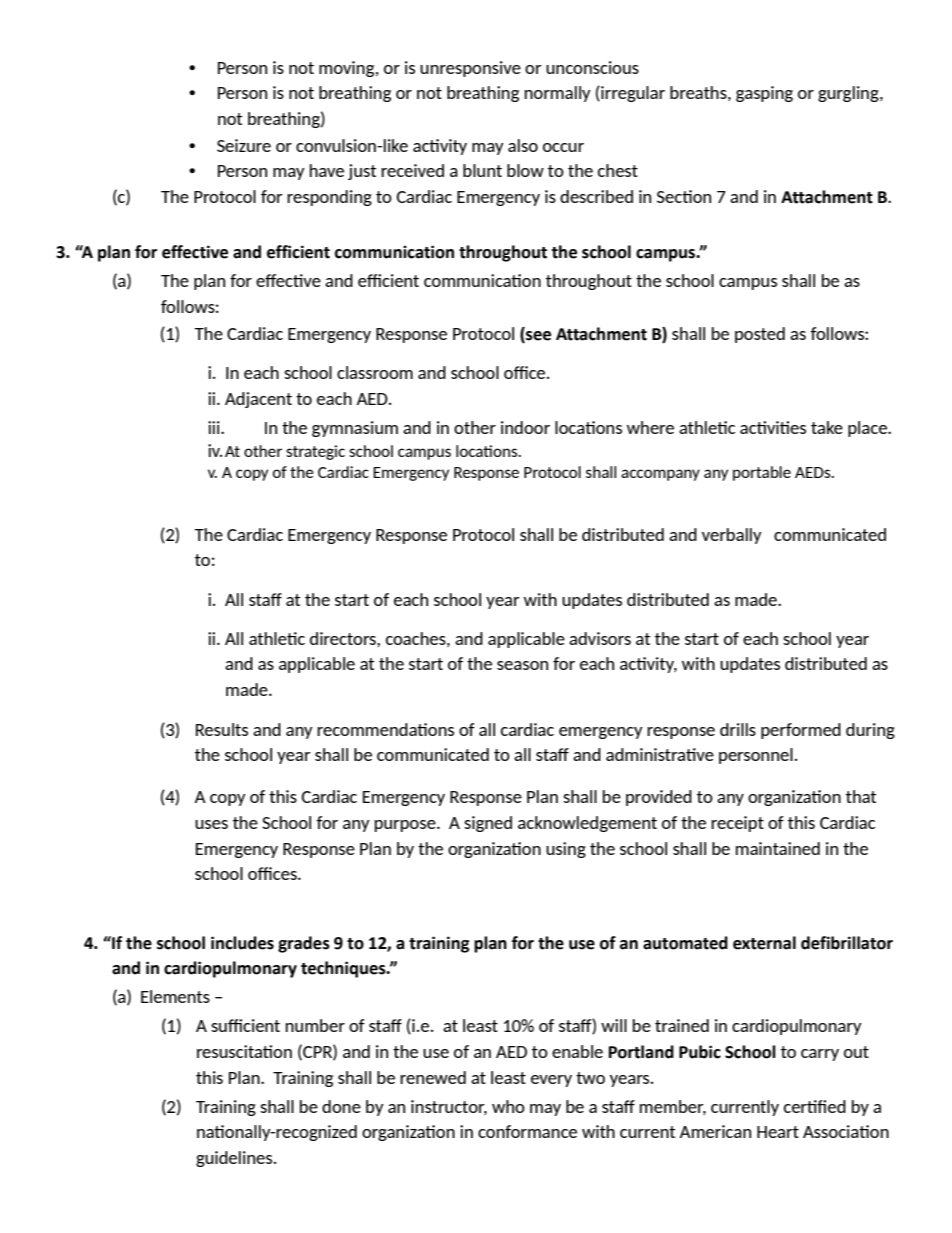  I want to click on normally, so click(558, 94).
